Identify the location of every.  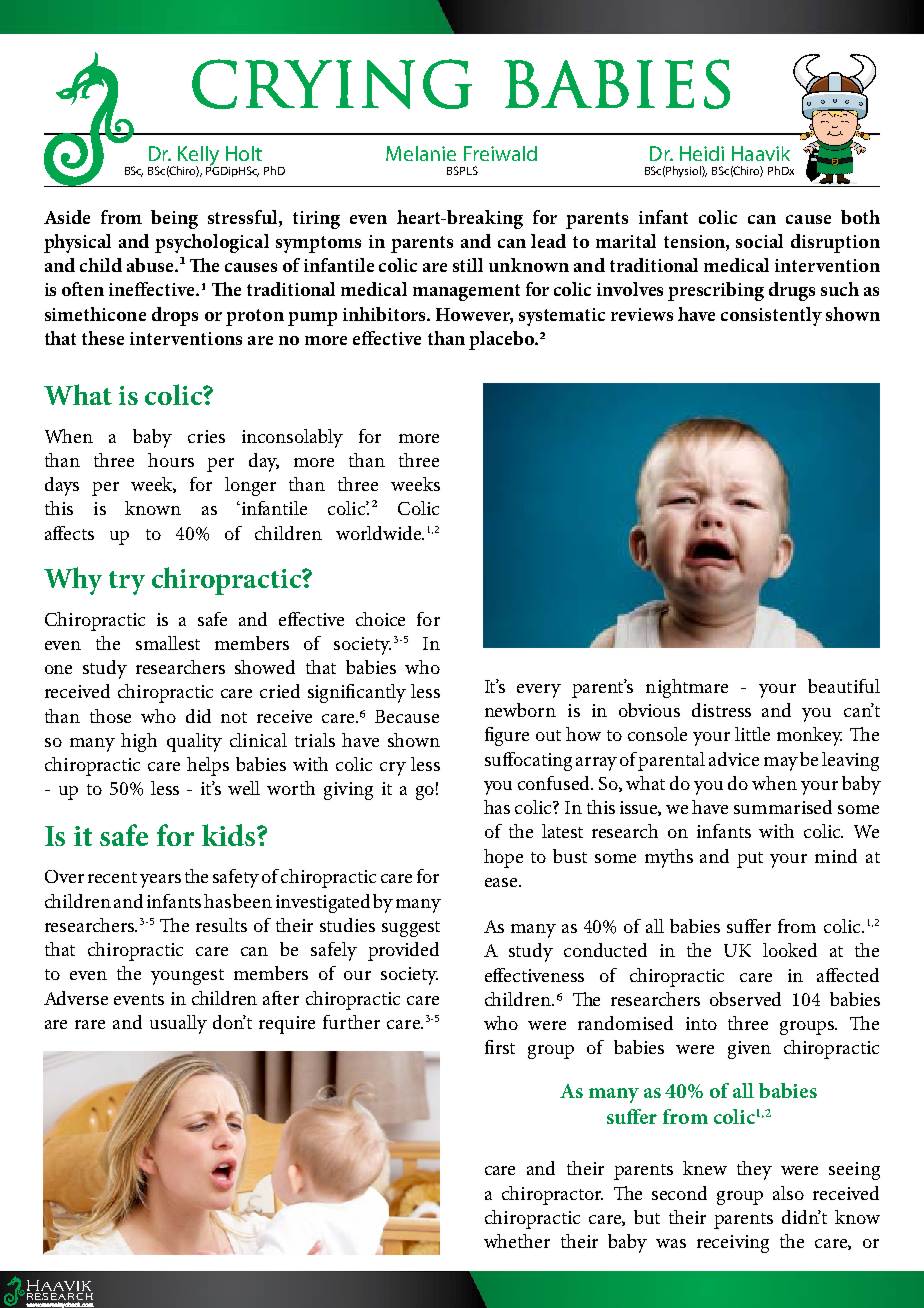
(539, 691).
